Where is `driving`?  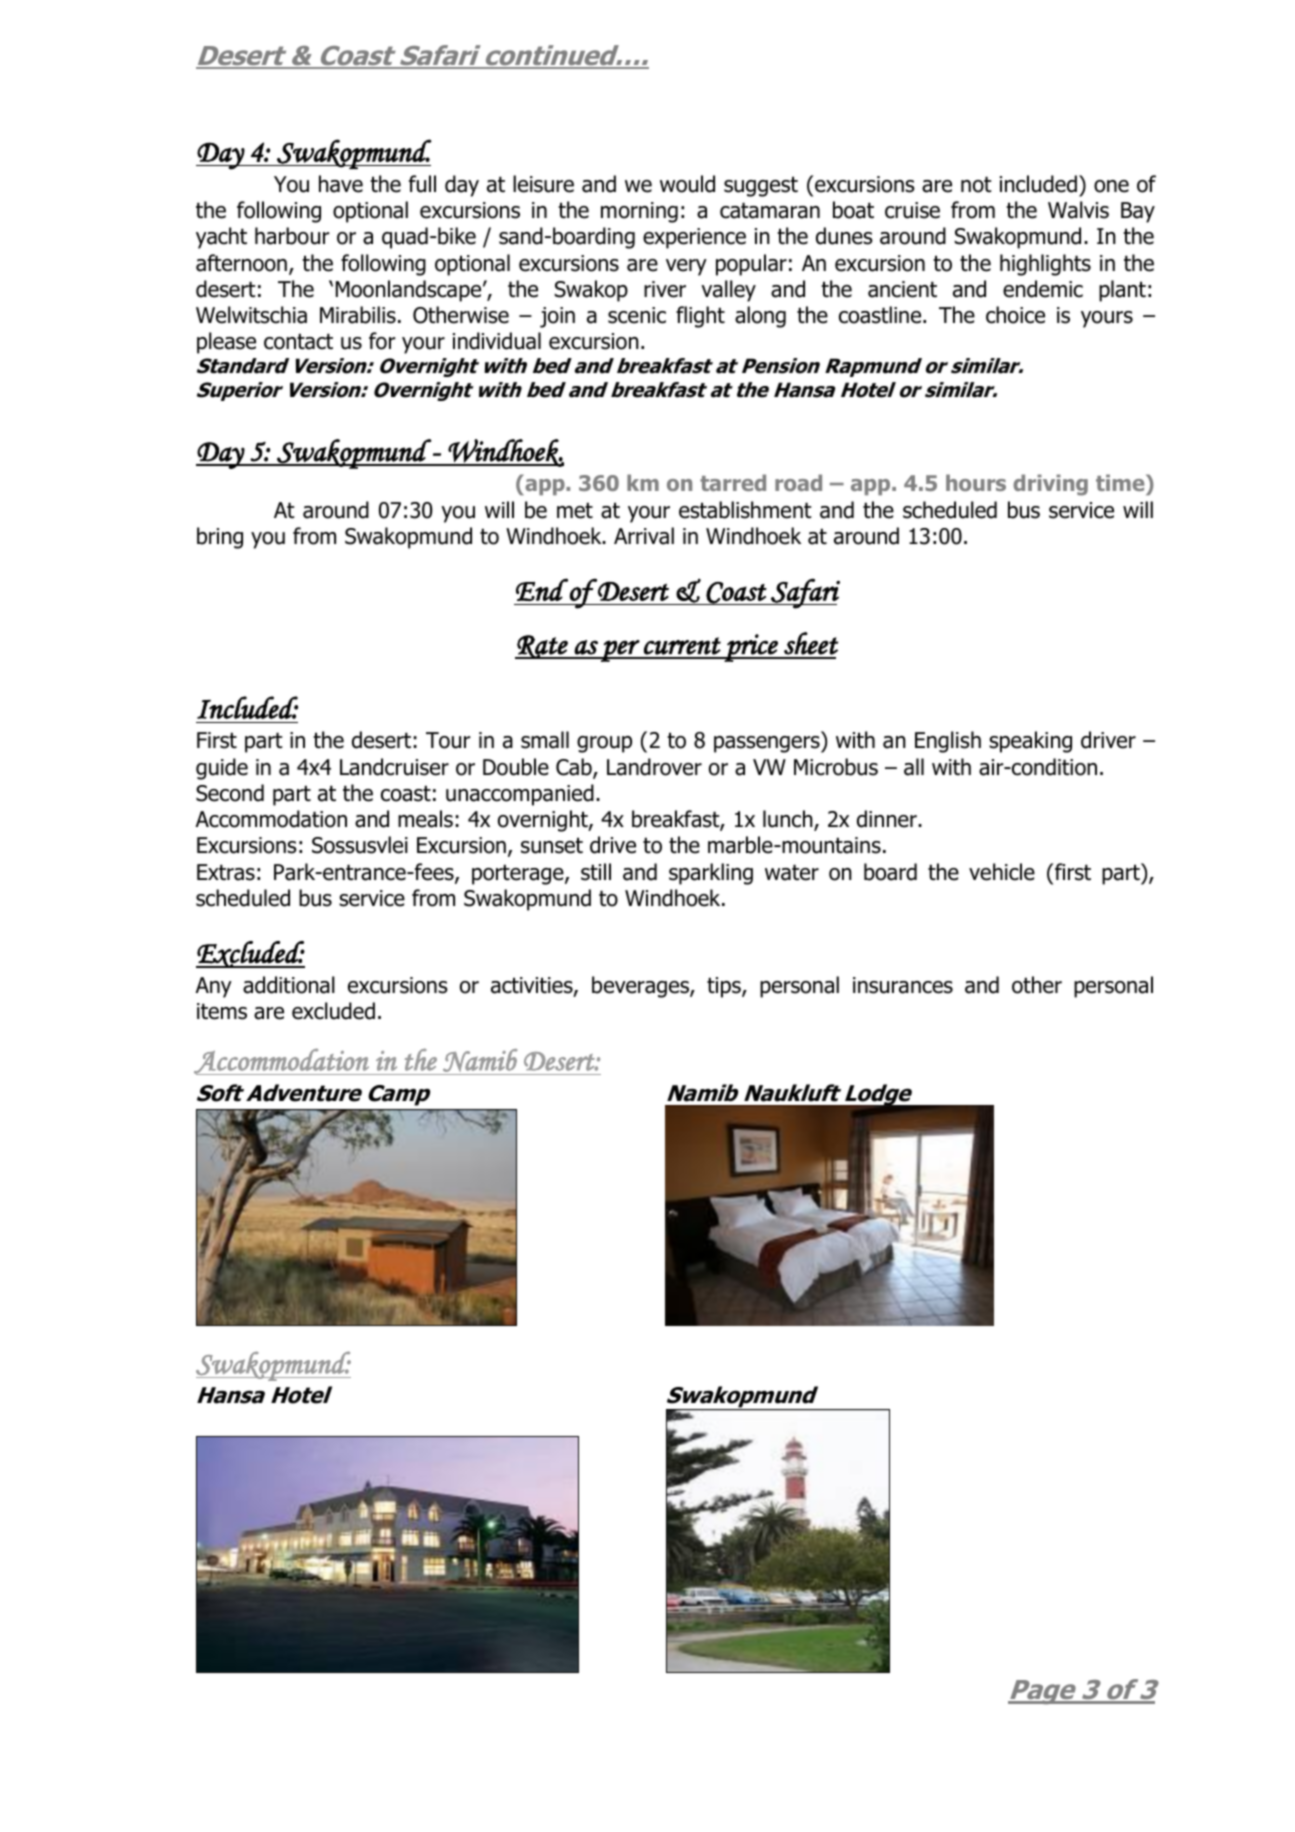
driving is located at coordinates (1050, 485).
